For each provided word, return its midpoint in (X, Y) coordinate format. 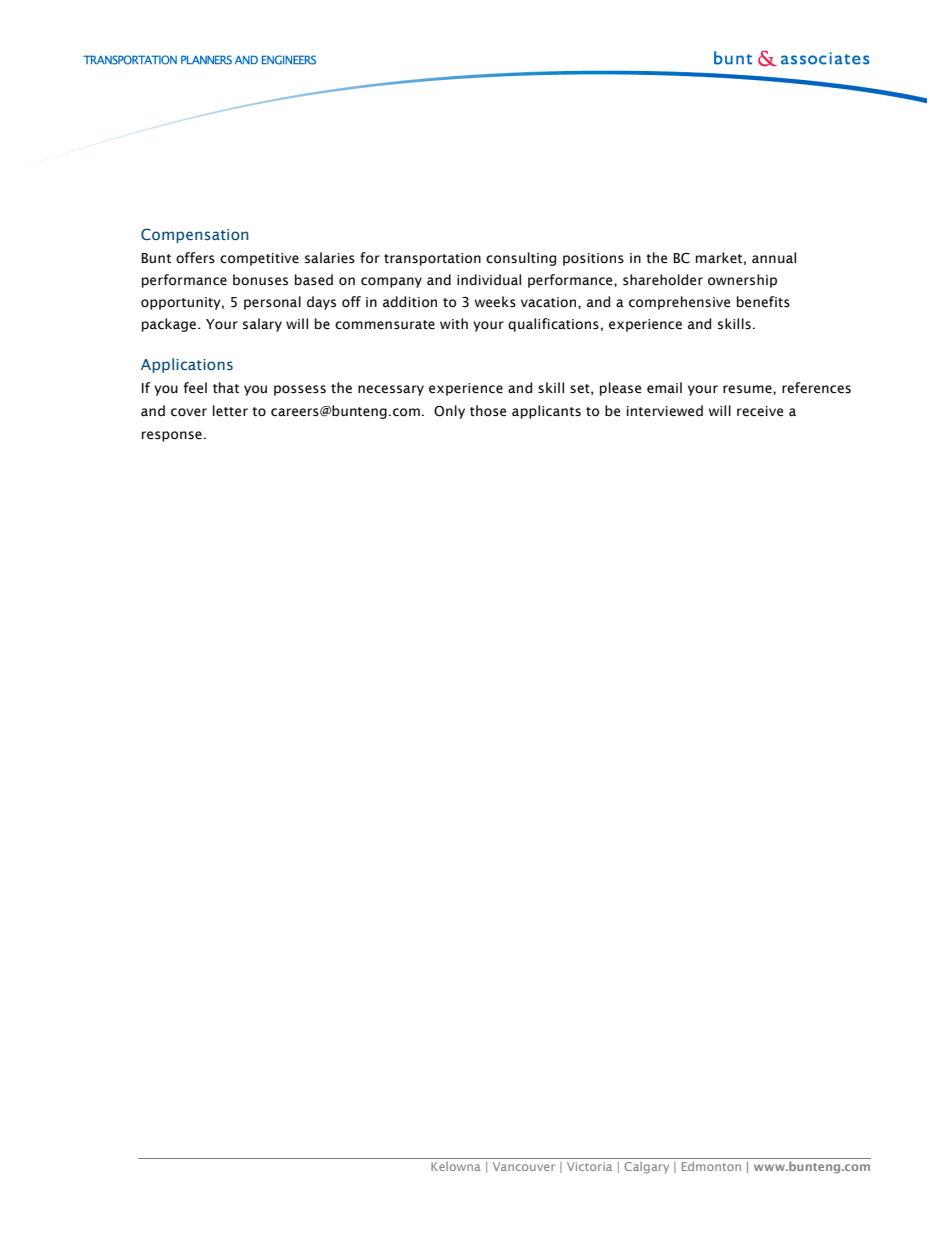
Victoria (589, 1166)
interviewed (665, 411)
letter (230, 411)
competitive (259, 259)
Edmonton (711, 1166)
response (172, 436)
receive (760, 411)
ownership (742, 281)
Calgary (646, 1168)
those (488, 411)
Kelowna (456, 1166)
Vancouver (524, 1166)
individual (489, 280)
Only (449, 412)
